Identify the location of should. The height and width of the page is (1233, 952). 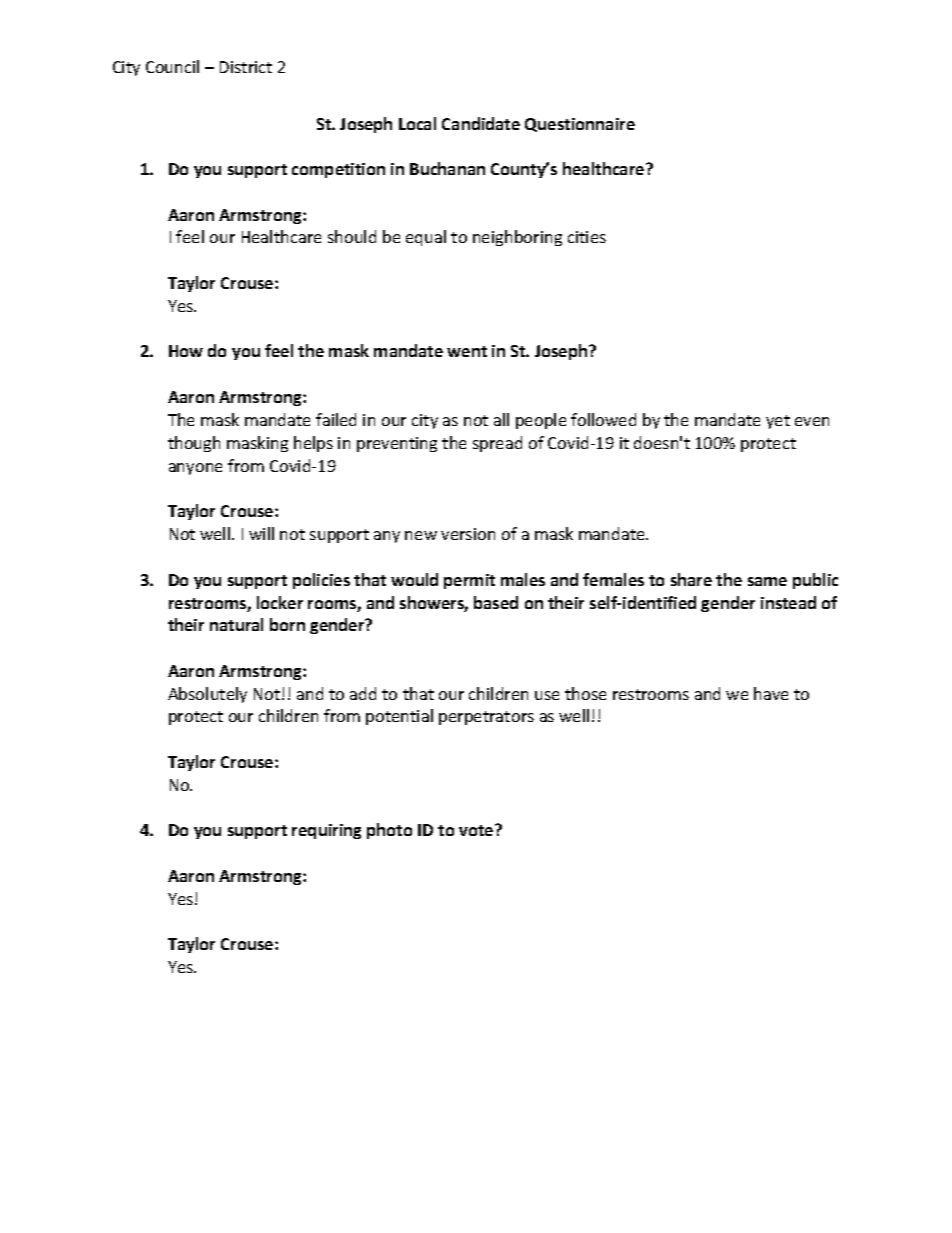
(352, 236).
